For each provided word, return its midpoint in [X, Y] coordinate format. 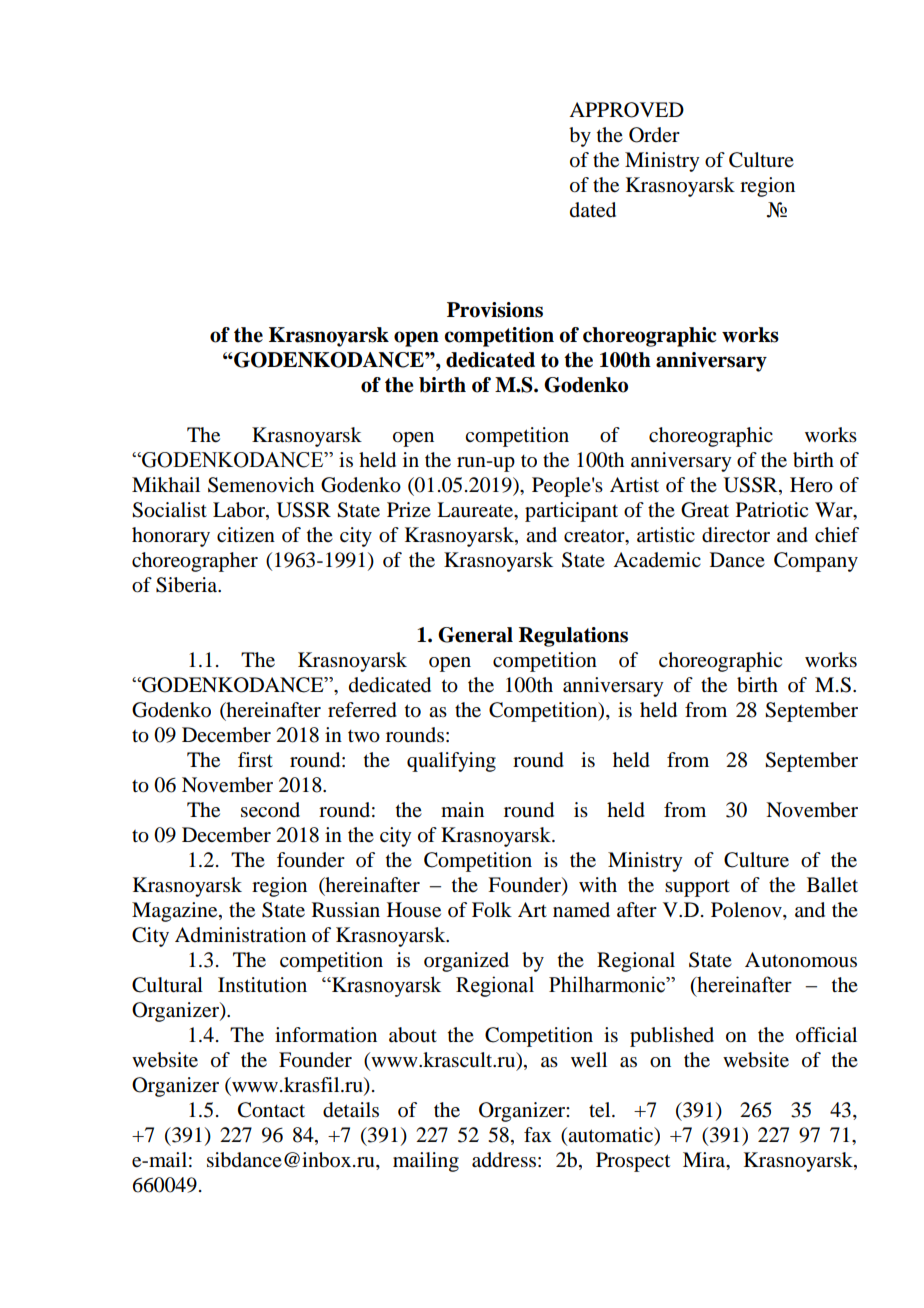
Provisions [495, 310]
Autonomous [801, 960]
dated [593, 210]
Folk [492, 910]
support [697, 888]
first [255, 759]
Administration [240, 935]
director [736, 535]
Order [654, 135]
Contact [271, 1110]
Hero [811, 485]
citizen [246, 535]
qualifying [451, 762]
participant [571, 512]
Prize [409, 509]
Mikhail [166, 484]
